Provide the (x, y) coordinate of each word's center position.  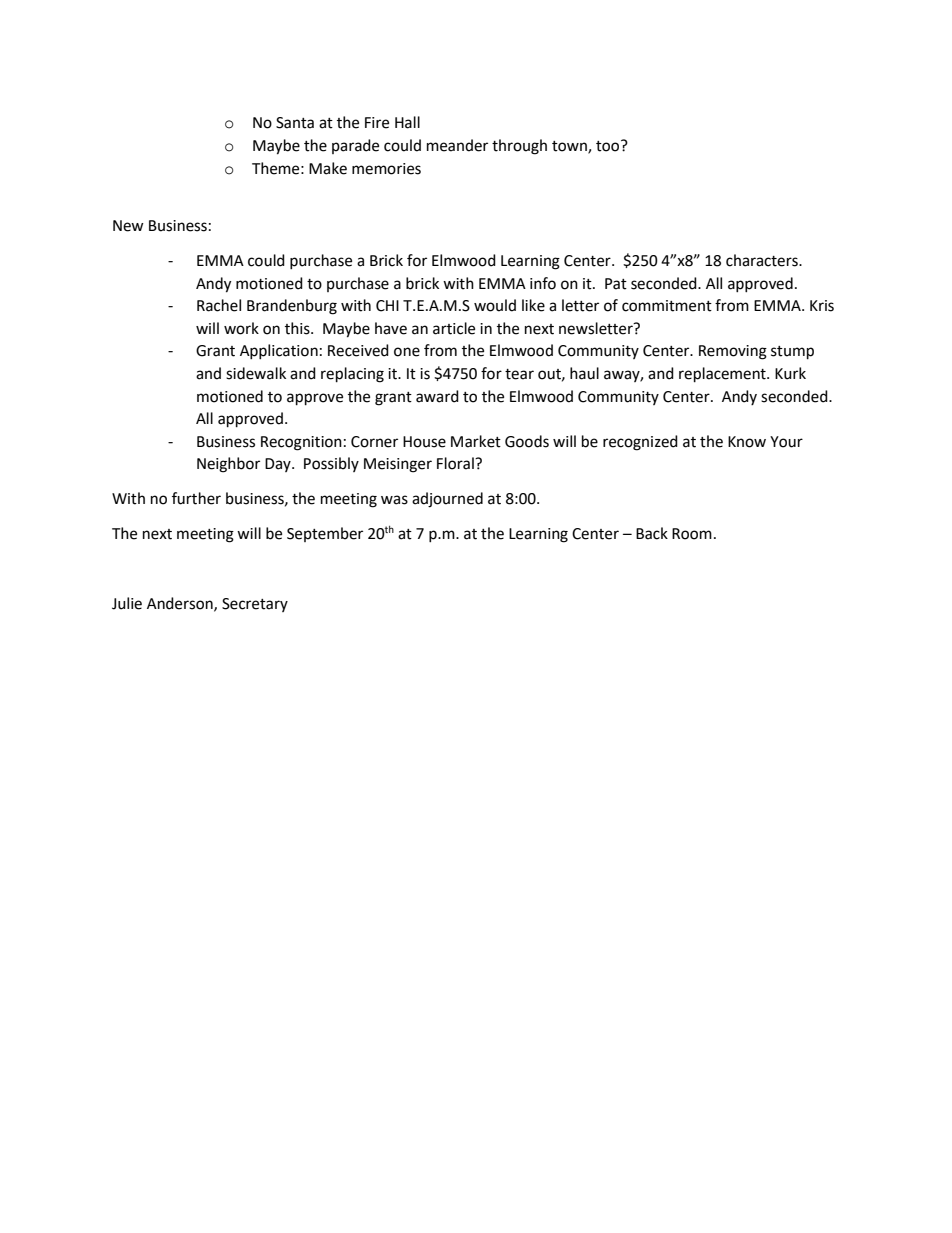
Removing (733, 352)
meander (457, 145)
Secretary (255, 605)
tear (519, 374)
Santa (295, 123)
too (609, 146)
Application (279, 351)
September (325, 534)
